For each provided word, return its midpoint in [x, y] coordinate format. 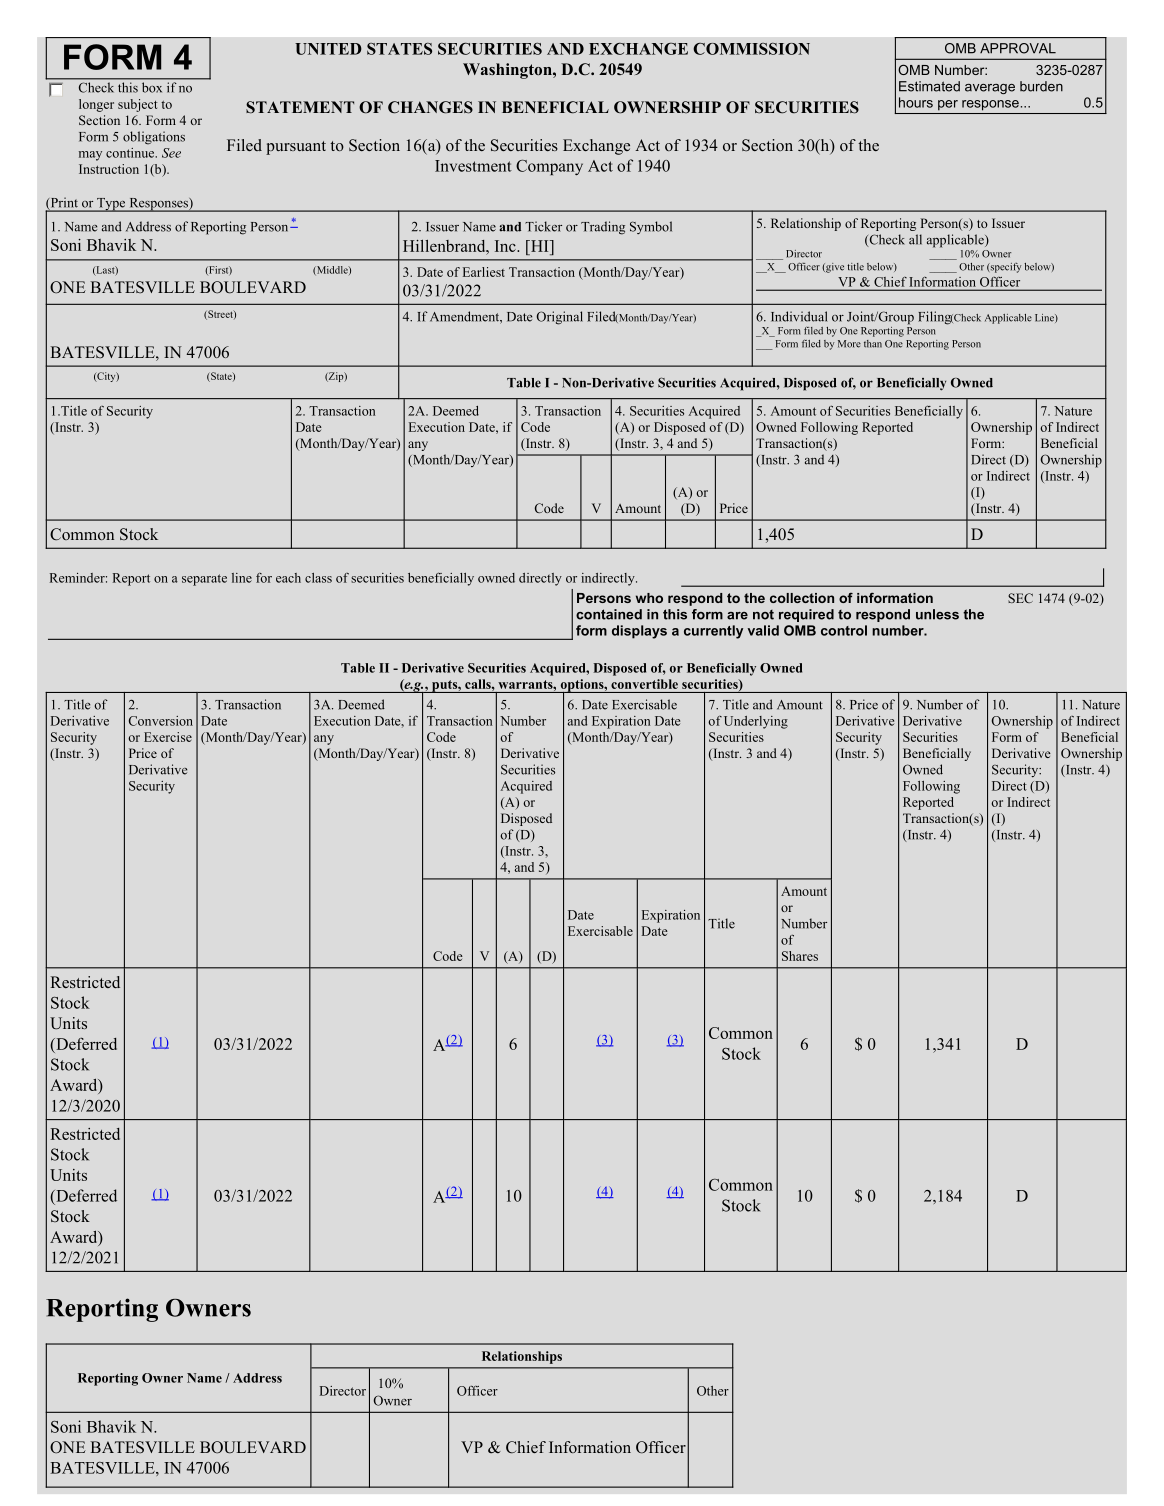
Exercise [168, 737]
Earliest [484, 272]
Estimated [929, 86]
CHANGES [430, 107]
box [152, 87]
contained [609, 614]
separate [204, 580]
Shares [800, 956]
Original [559, 318]
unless [937, 614]
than [873, 344]
